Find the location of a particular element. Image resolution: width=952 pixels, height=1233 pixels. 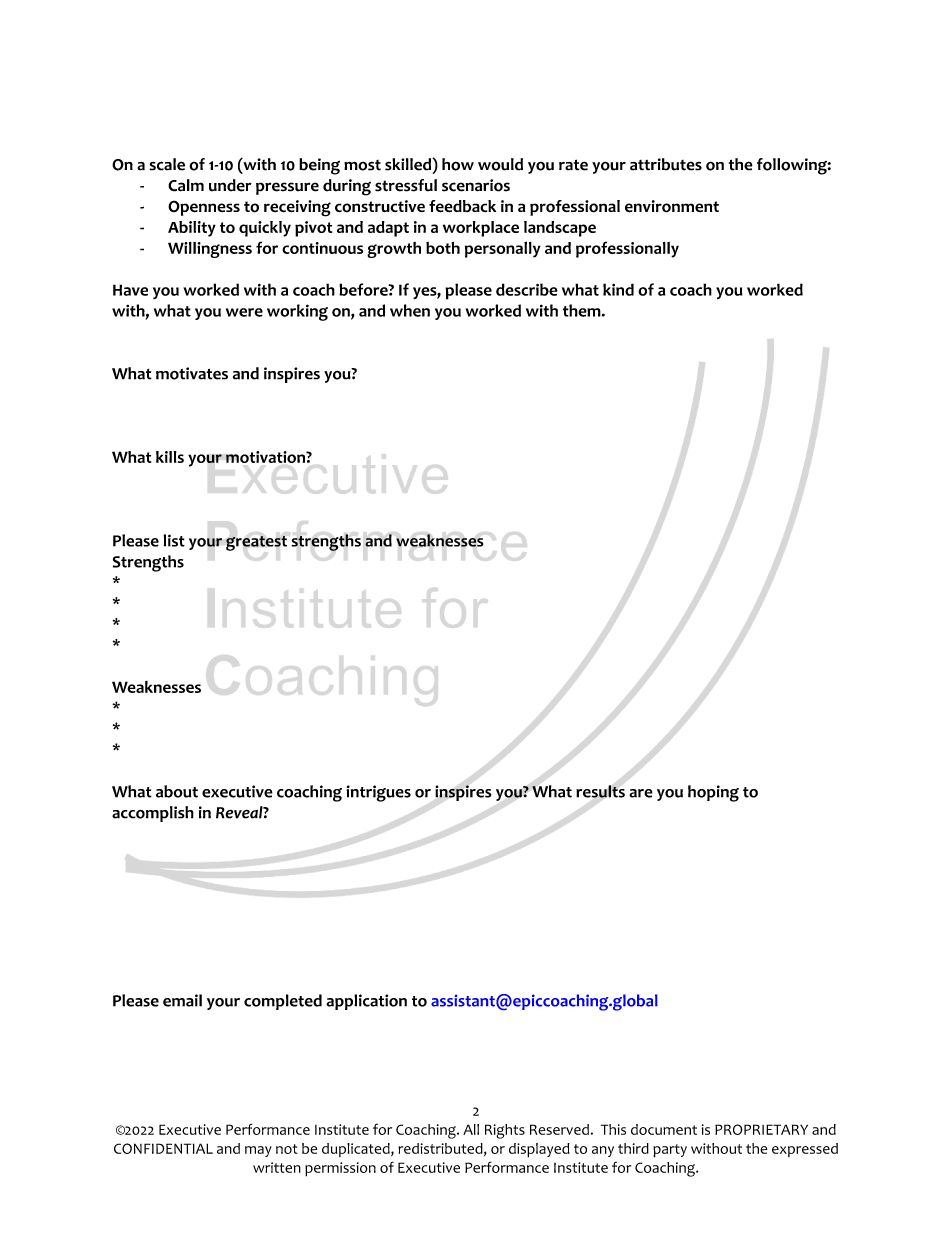

are is located at coordinates (641, 793).
